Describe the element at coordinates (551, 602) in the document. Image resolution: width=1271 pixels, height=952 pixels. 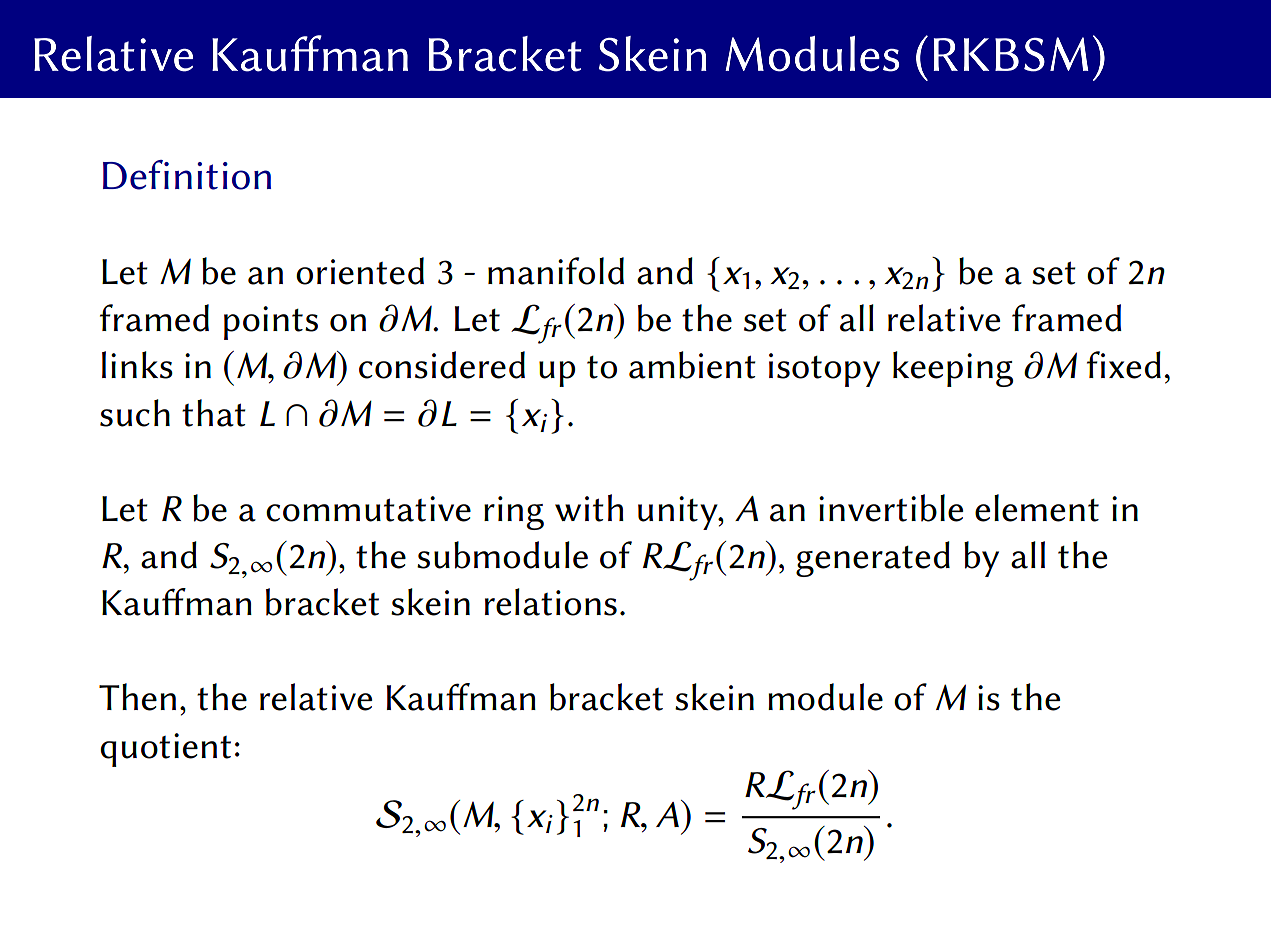
I see `relations` at that location.
